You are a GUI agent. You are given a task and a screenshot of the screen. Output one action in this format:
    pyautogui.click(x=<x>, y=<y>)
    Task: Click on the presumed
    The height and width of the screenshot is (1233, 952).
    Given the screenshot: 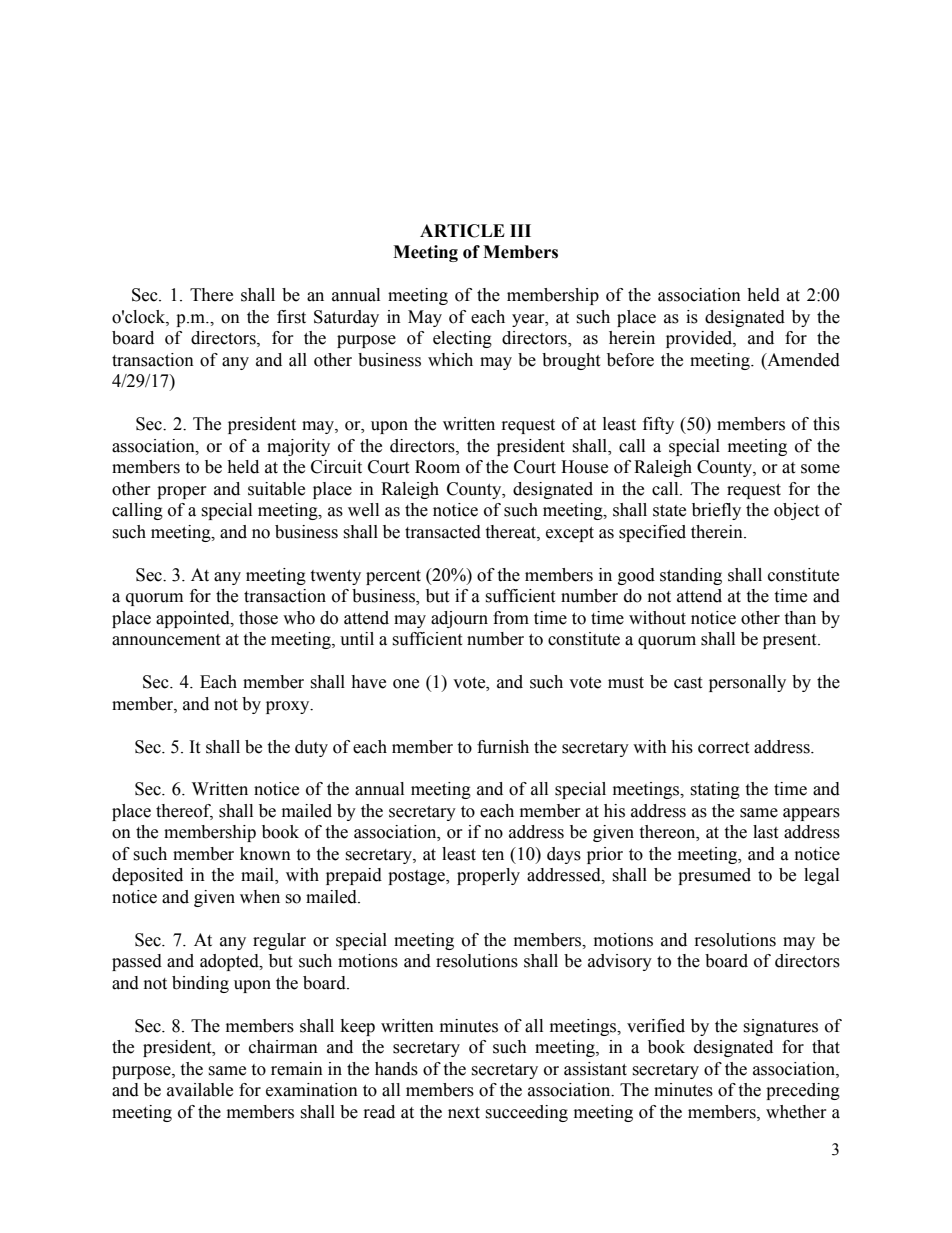 What is the action you would take?
    pyautogui.click(x=714, y=876)
